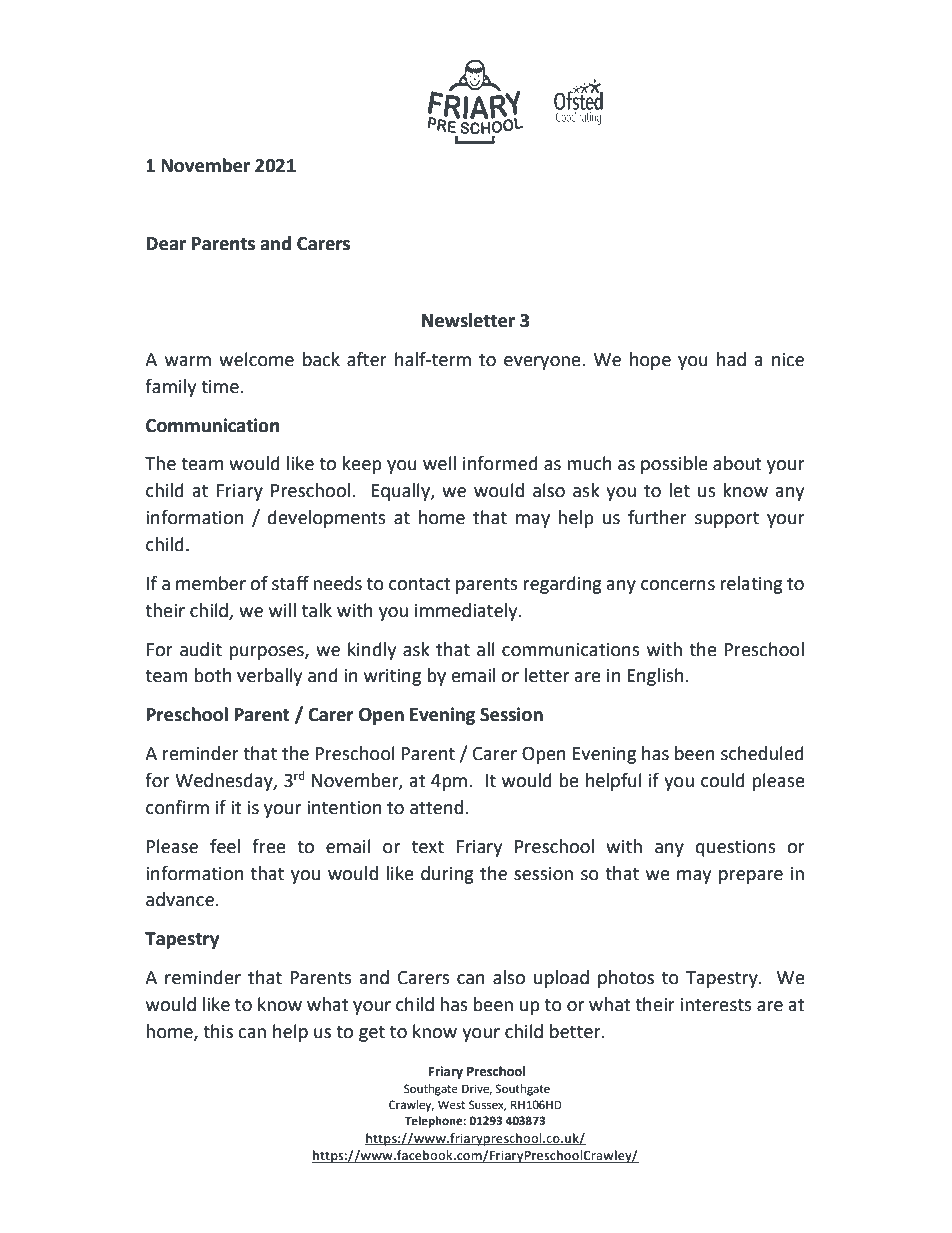 The height and width of the screenshot is (1233, 952). Describe the element at coordinates (451, 1105) in the screenshot. I see `West` at that location.
